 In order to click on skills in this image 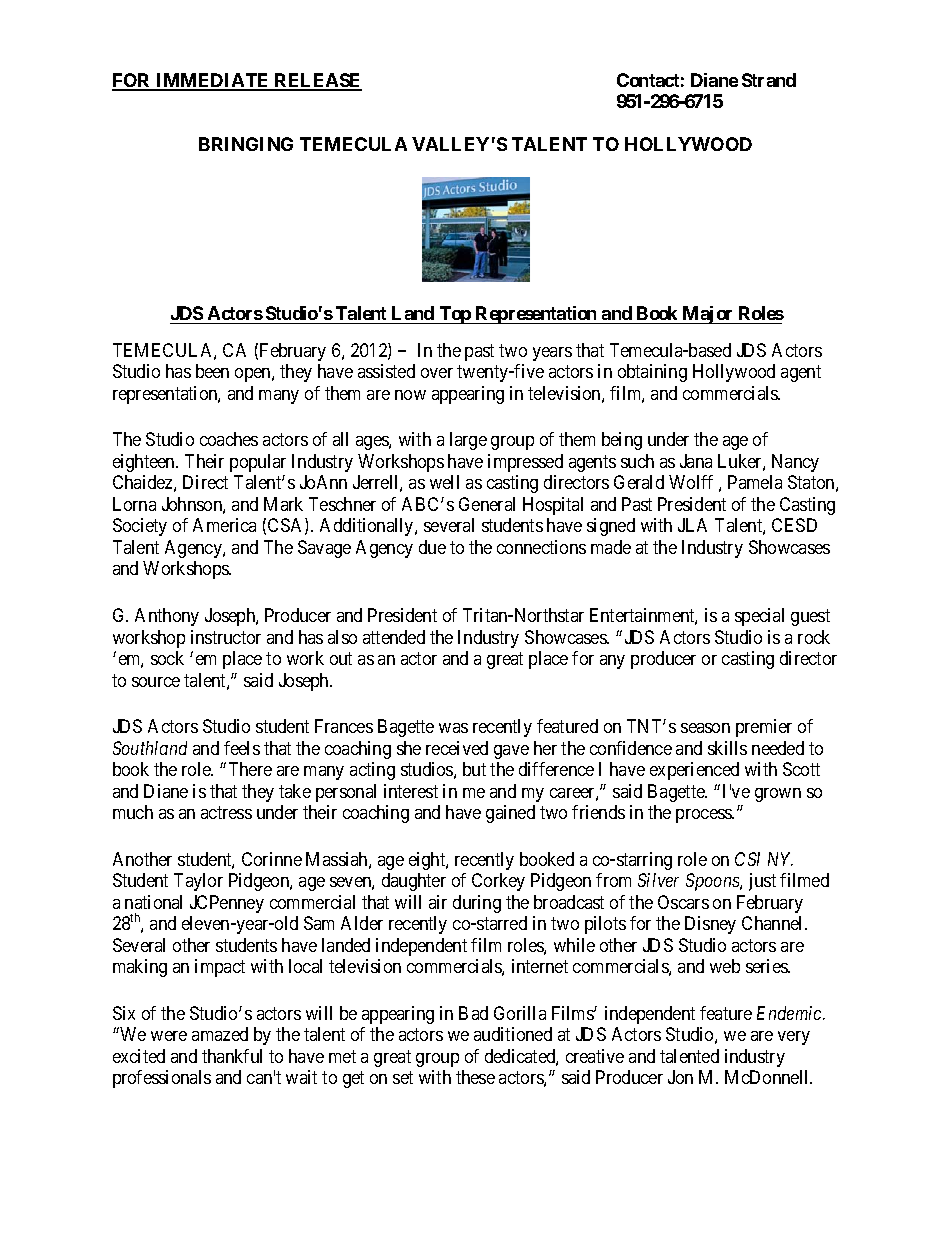, I will do `click(727, 748)`.
